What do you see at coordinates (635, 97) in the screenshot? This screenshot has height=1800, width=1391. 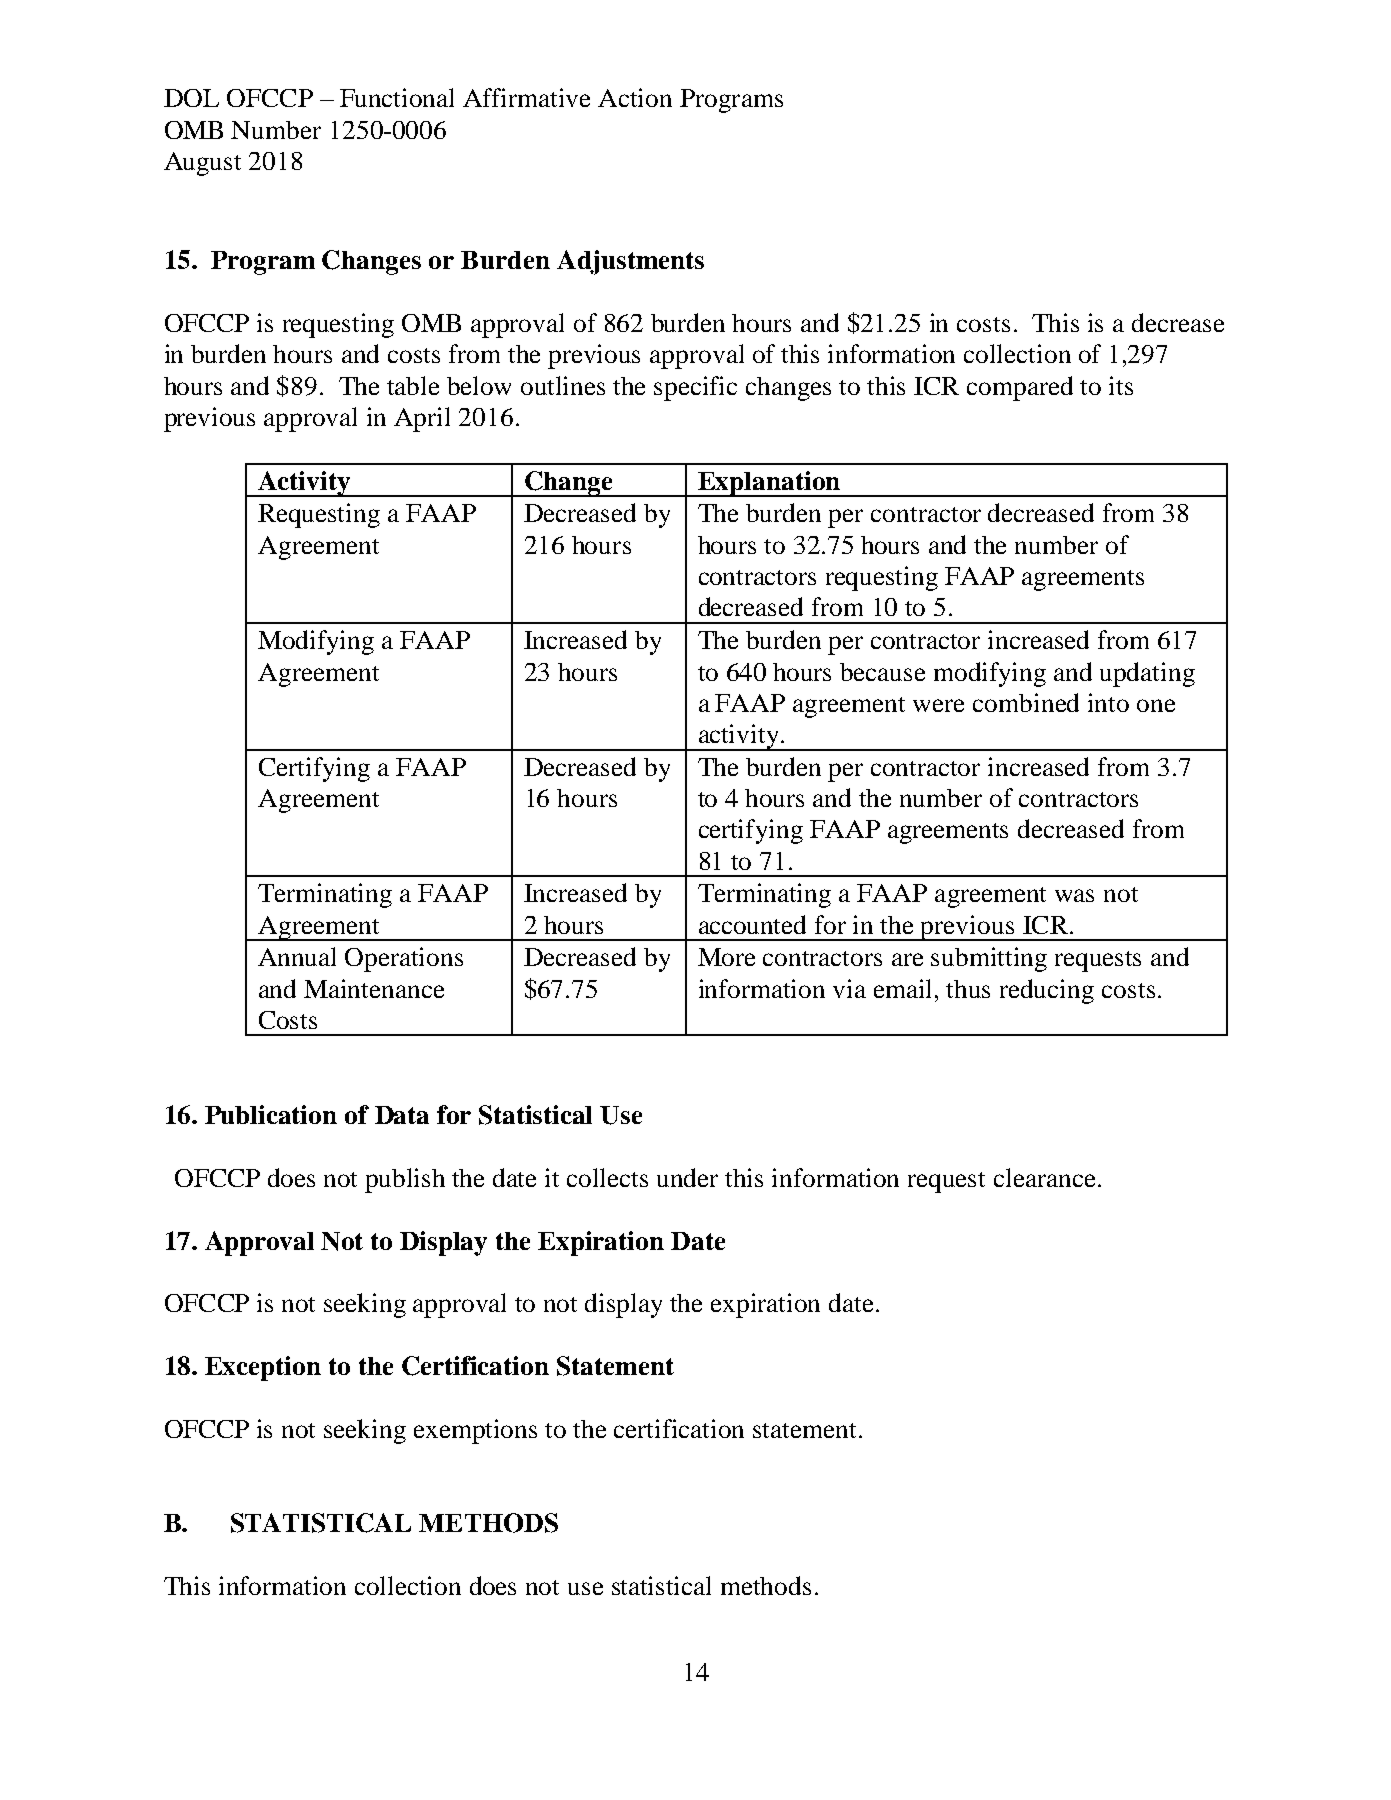 I see `Action` at bounding box center [635, 97].
